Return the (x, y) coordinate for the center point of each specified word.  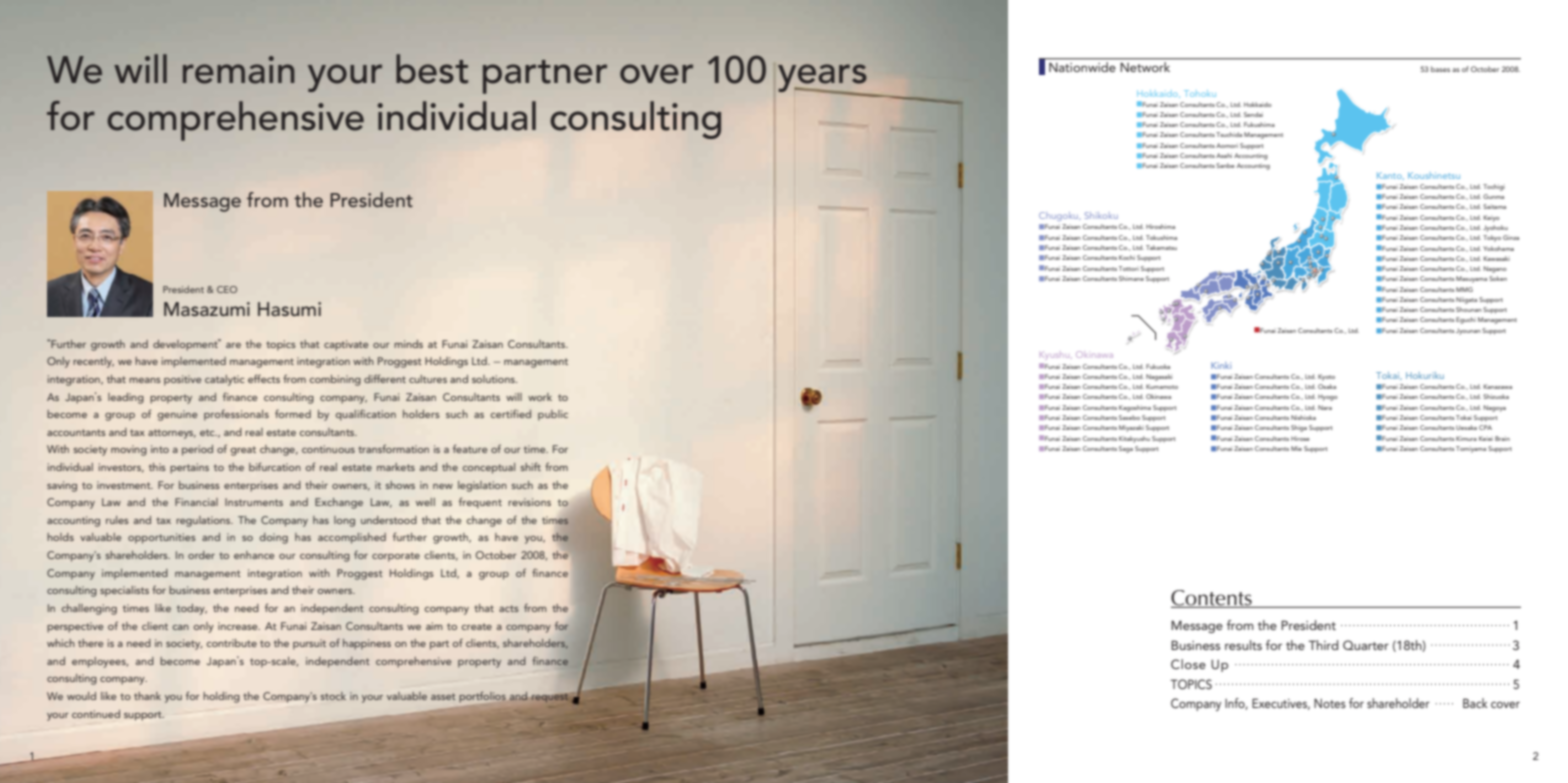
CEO (227, 289)
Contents (1212, 599)
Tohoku (1200, 93)
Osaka (1327, 386)
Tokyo (1492, 238)
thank (147, 696)
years (823, 79)
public (553, 415)
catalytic (224, 380)
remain (238, 70)
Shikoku (1101, 215)
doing (274, 538)
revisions (529, 502)
